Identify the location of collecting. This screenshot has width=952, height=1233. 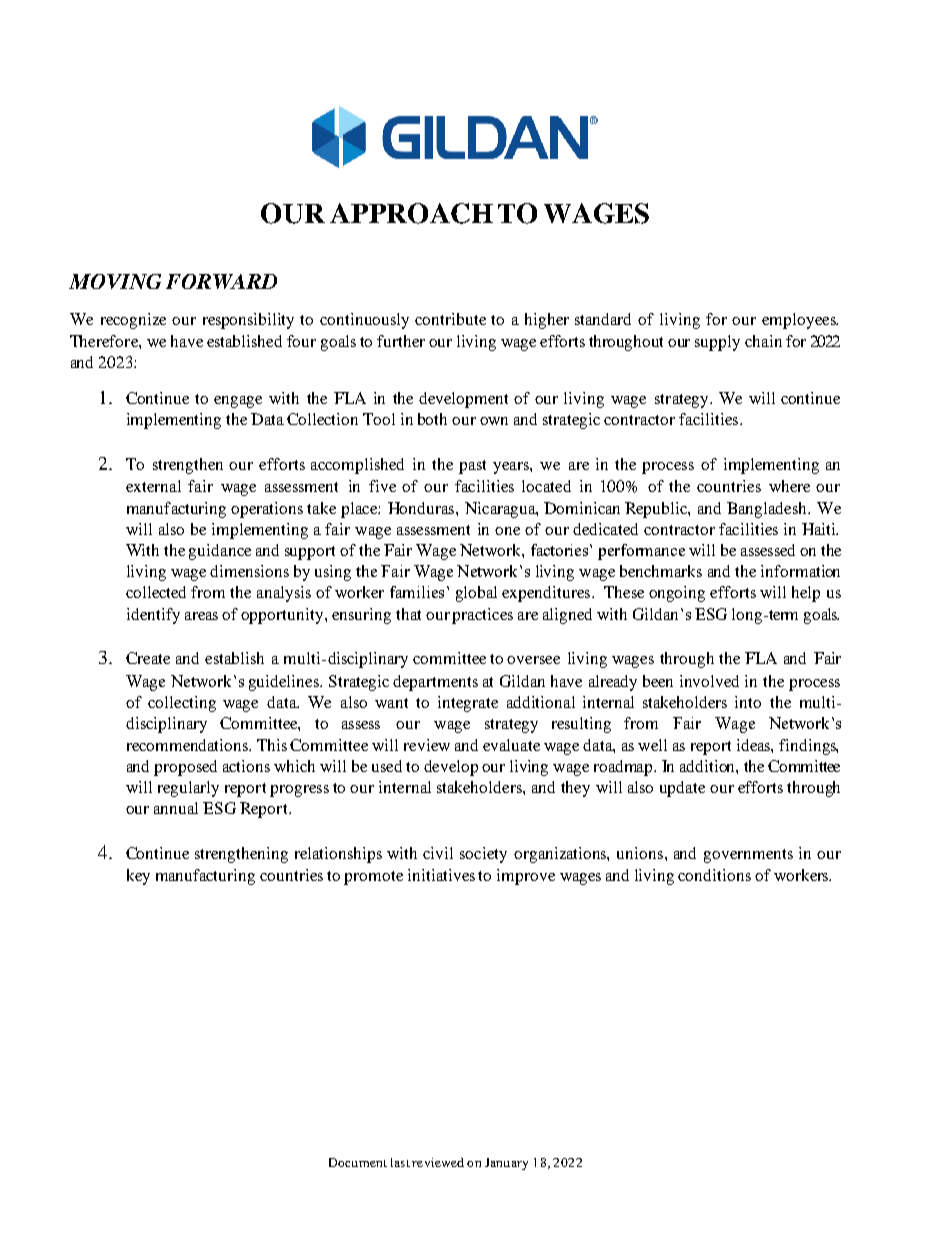
(182, 704).
